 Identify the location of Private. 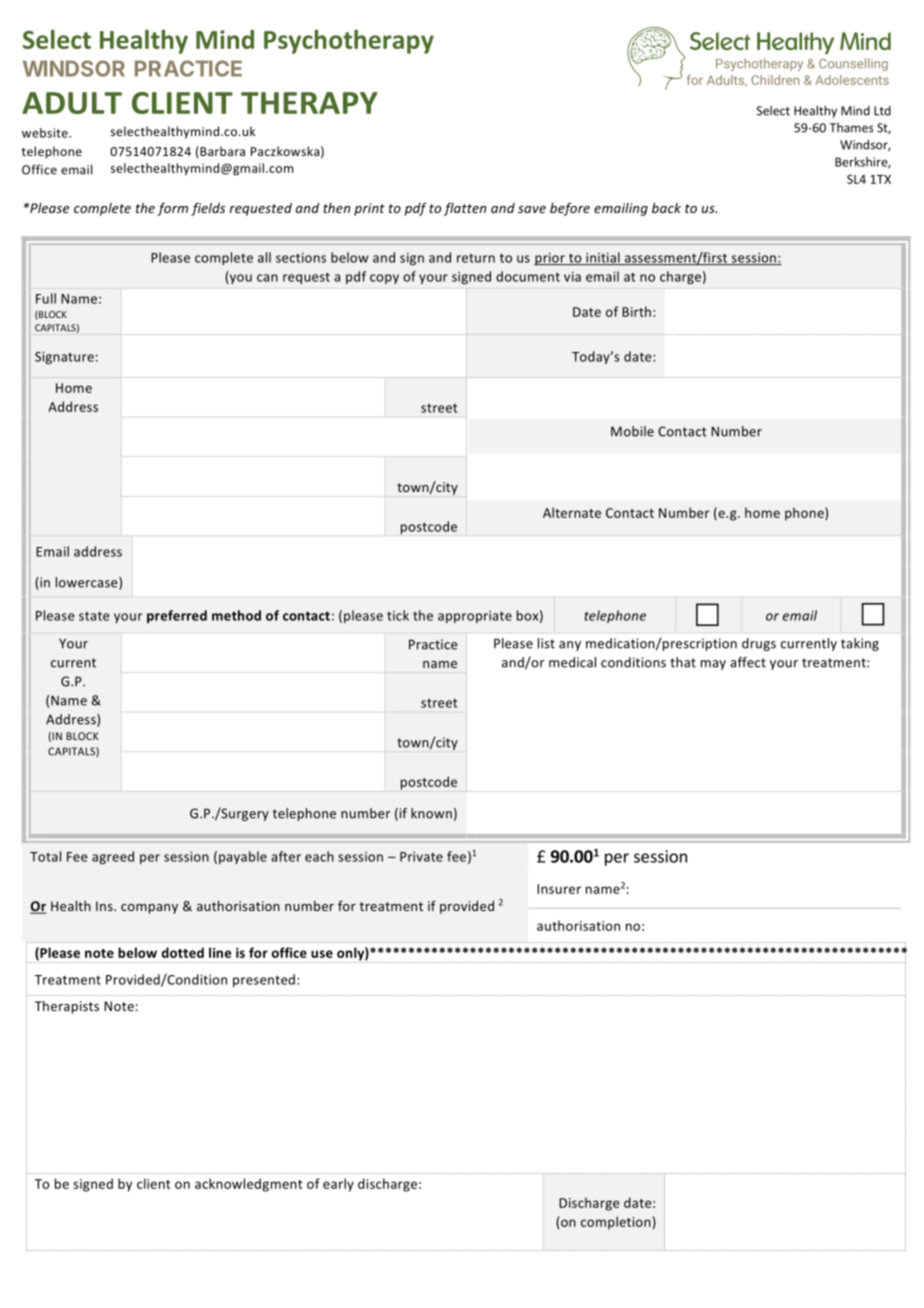
(421, 857).
